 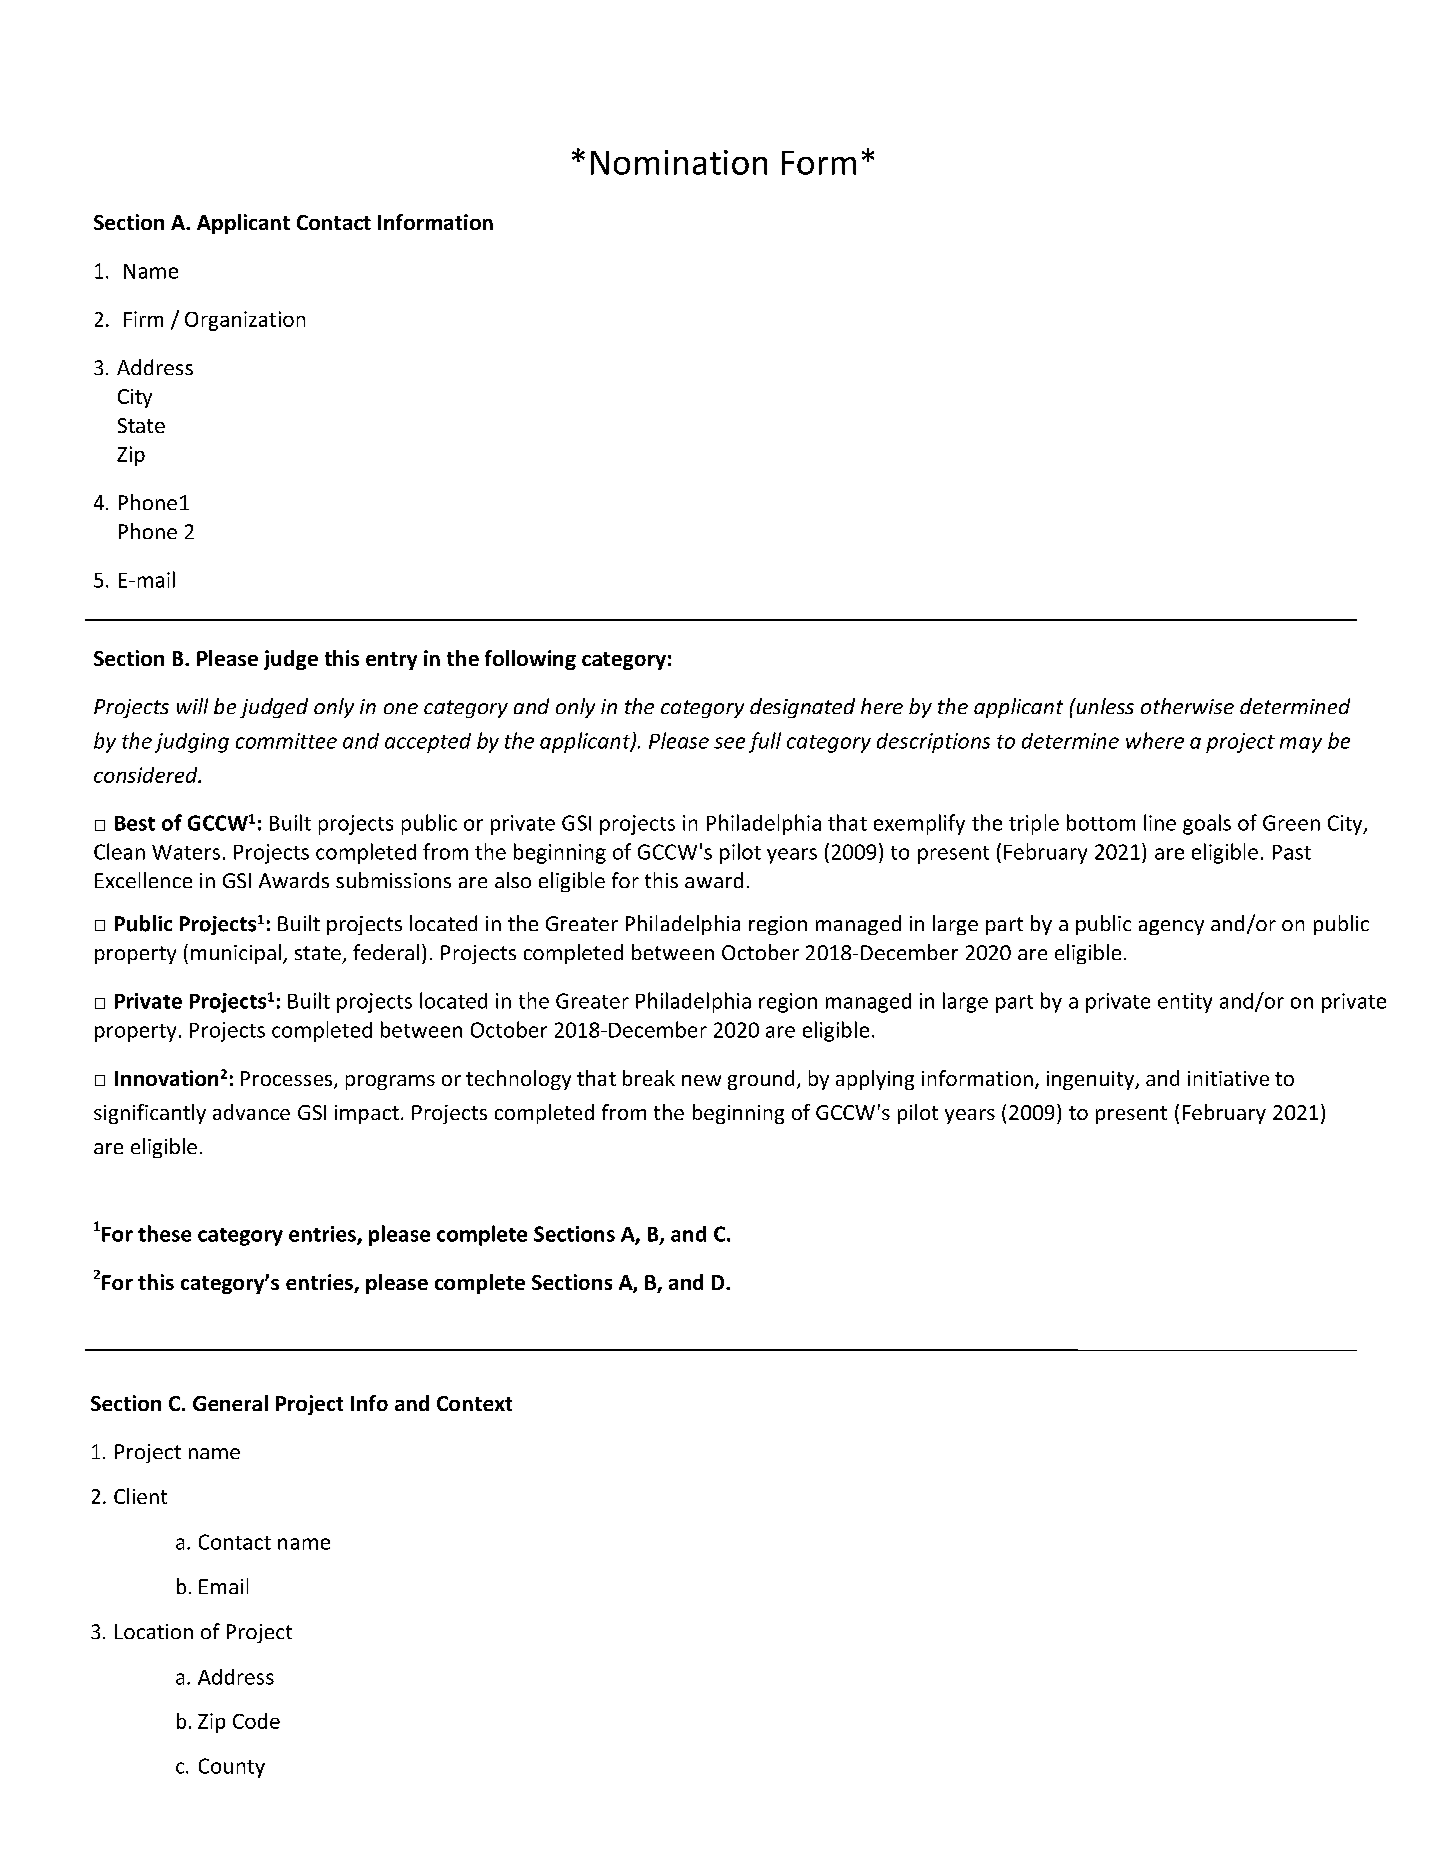 I want to click on Code, so click(x=256, y=1721).
